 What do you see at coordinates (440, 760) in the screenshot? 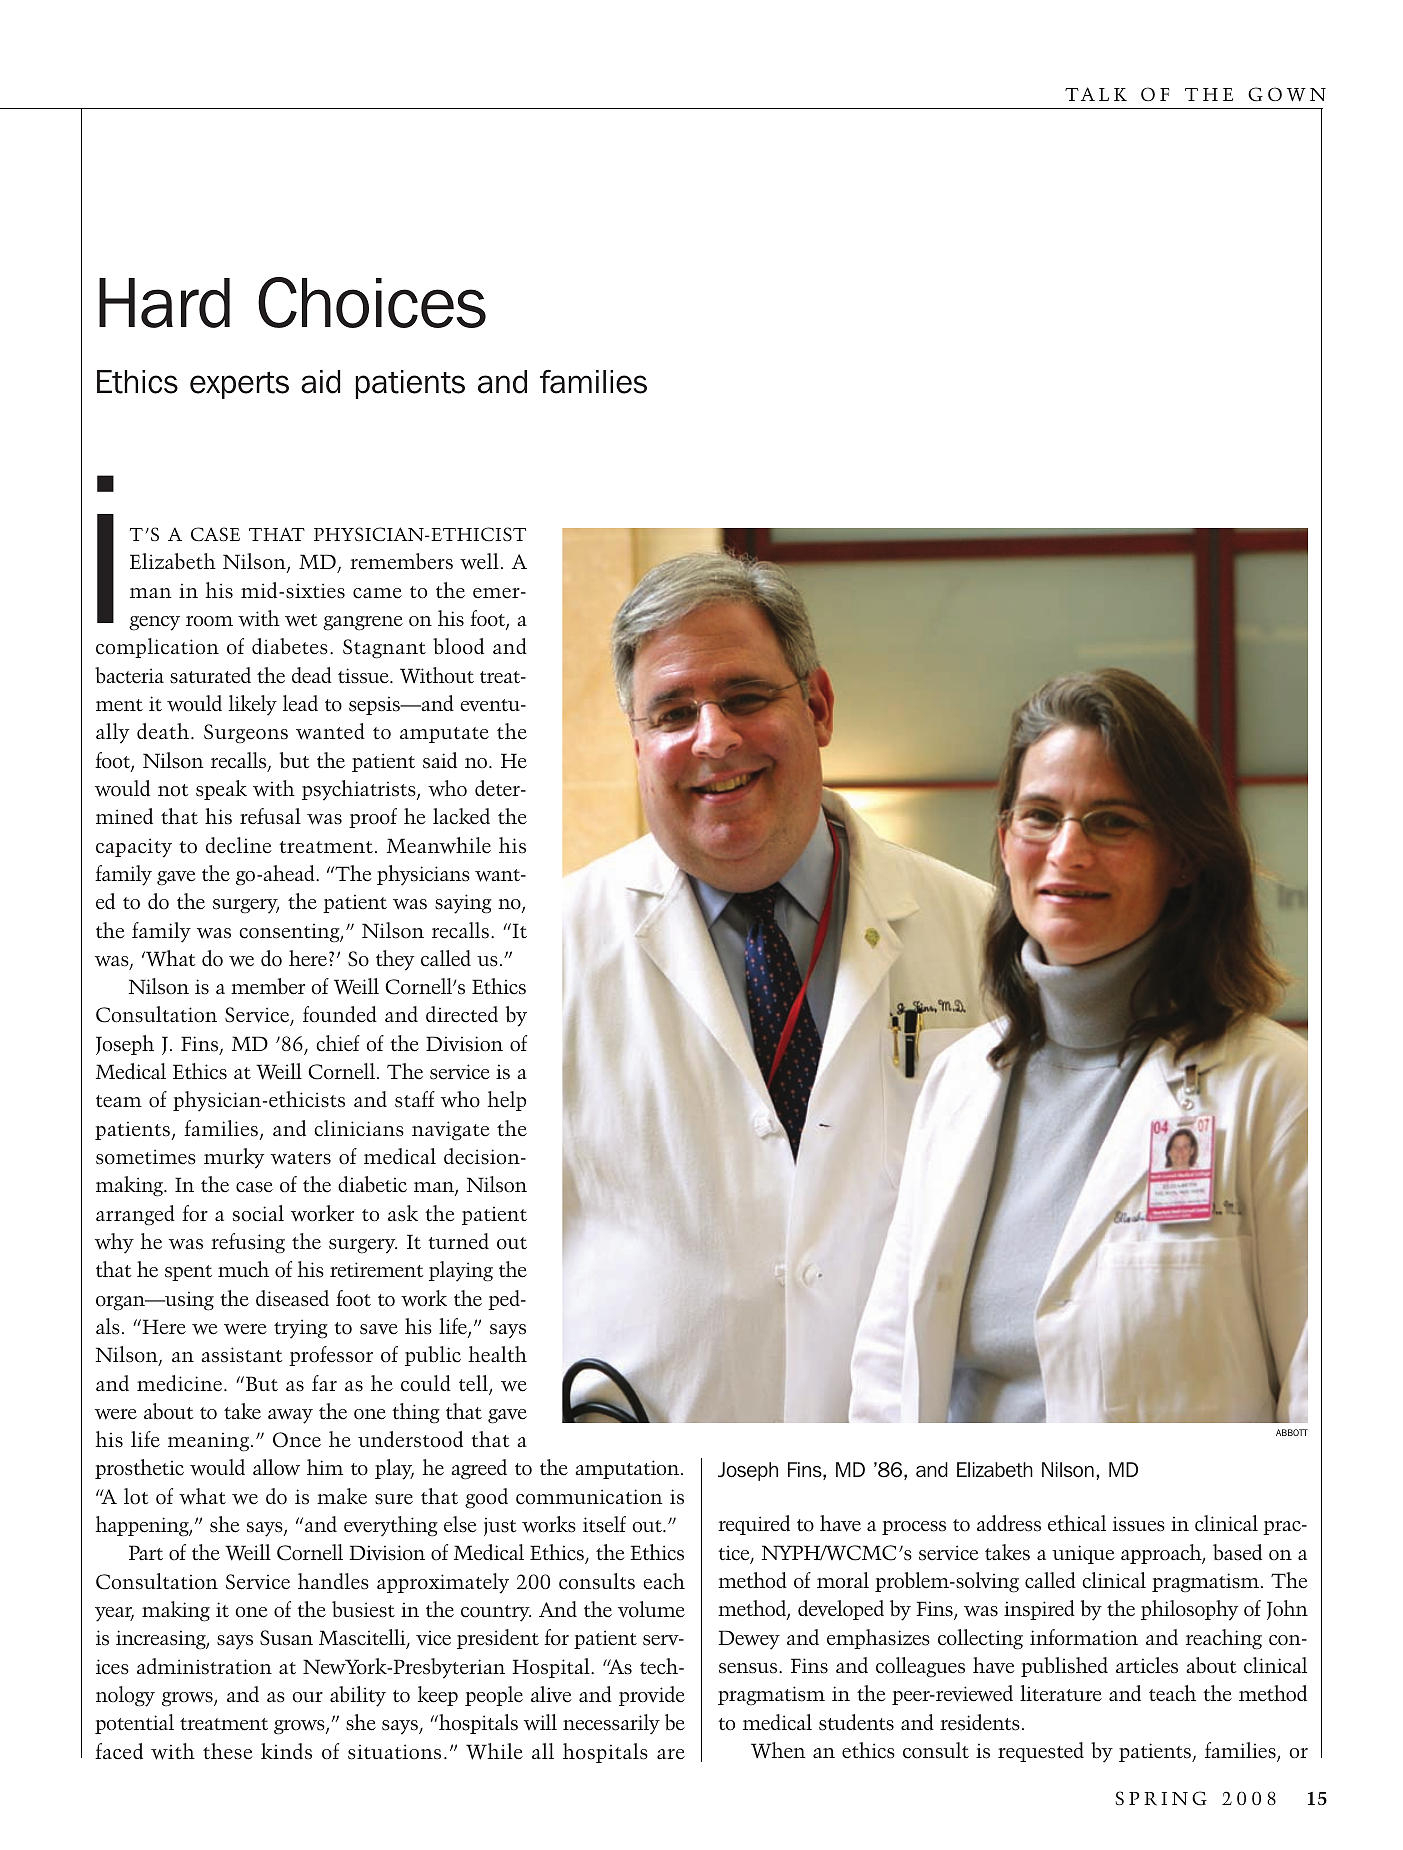
I see `said` at bounding box center [440, 760].
